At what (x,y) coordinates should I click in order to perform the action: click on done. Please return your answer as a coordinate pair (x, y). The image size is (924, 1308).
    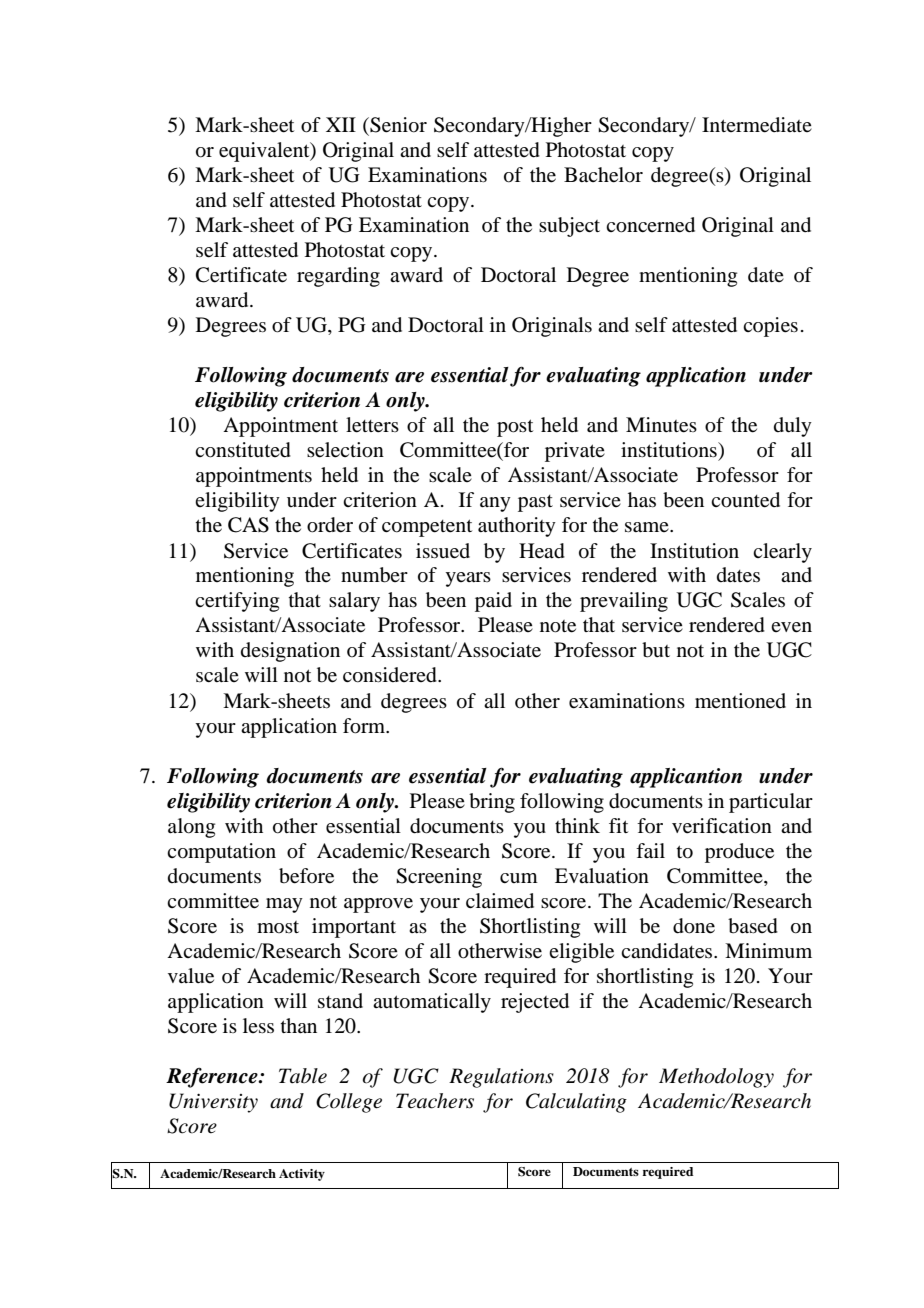
    Looking at the image, I should click on (694, 926).
